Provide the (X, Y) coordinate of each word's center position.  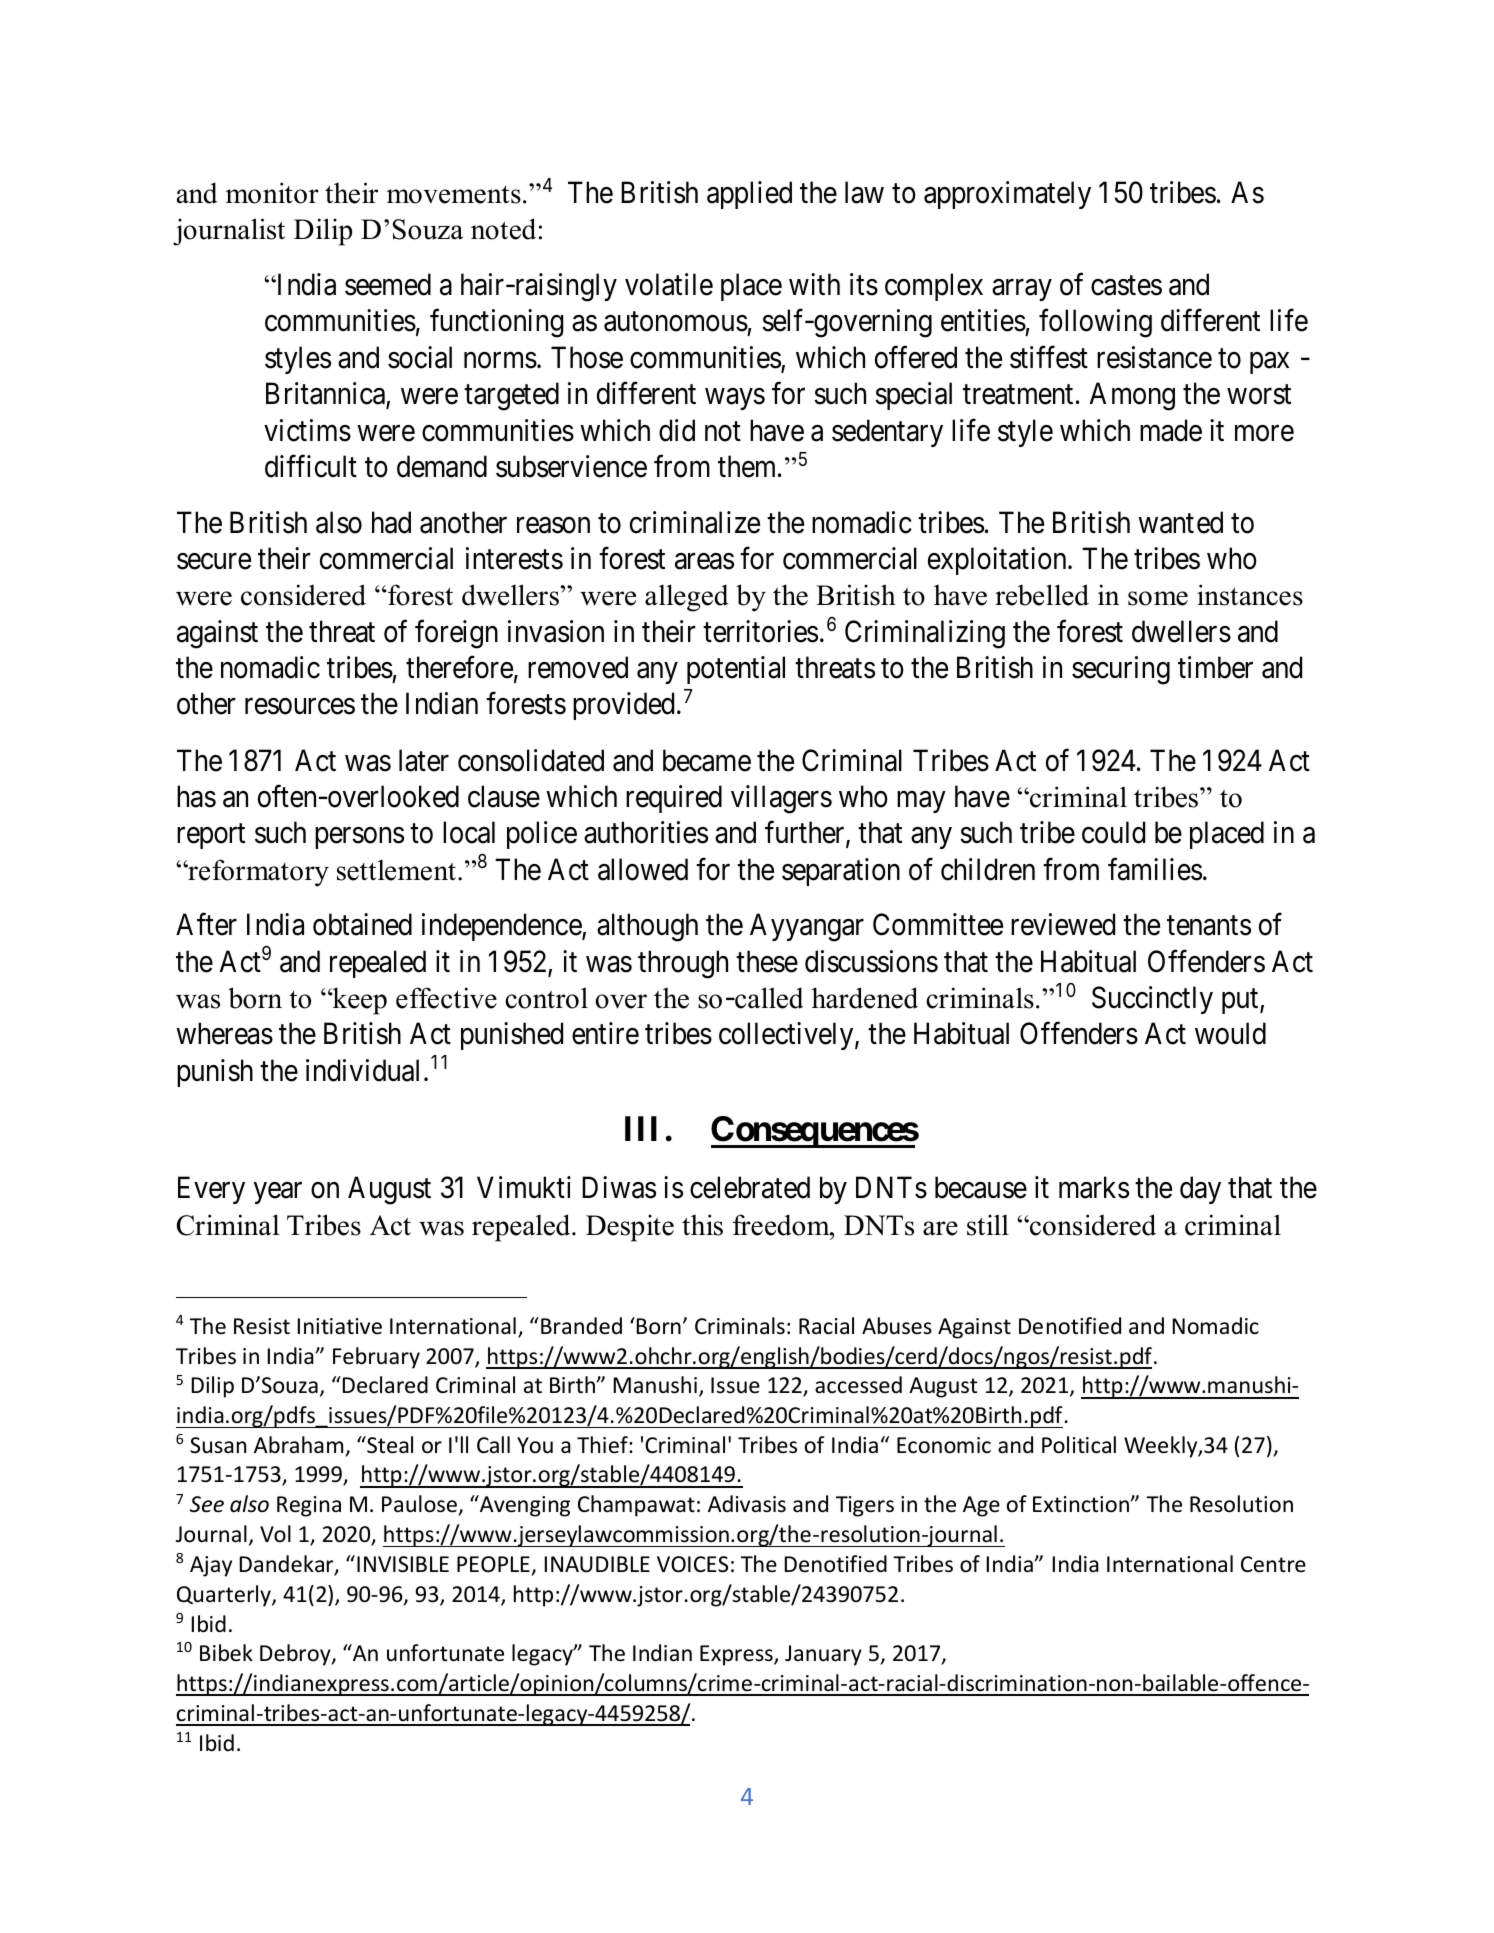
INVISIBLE (403, 1564)
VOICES (692, 1564)
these (767, 961)
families (1155, 869)
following (1095, 323)
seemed (388, 284)
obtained (362, 924)
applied (749, 195)
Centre (1273, 1564)
